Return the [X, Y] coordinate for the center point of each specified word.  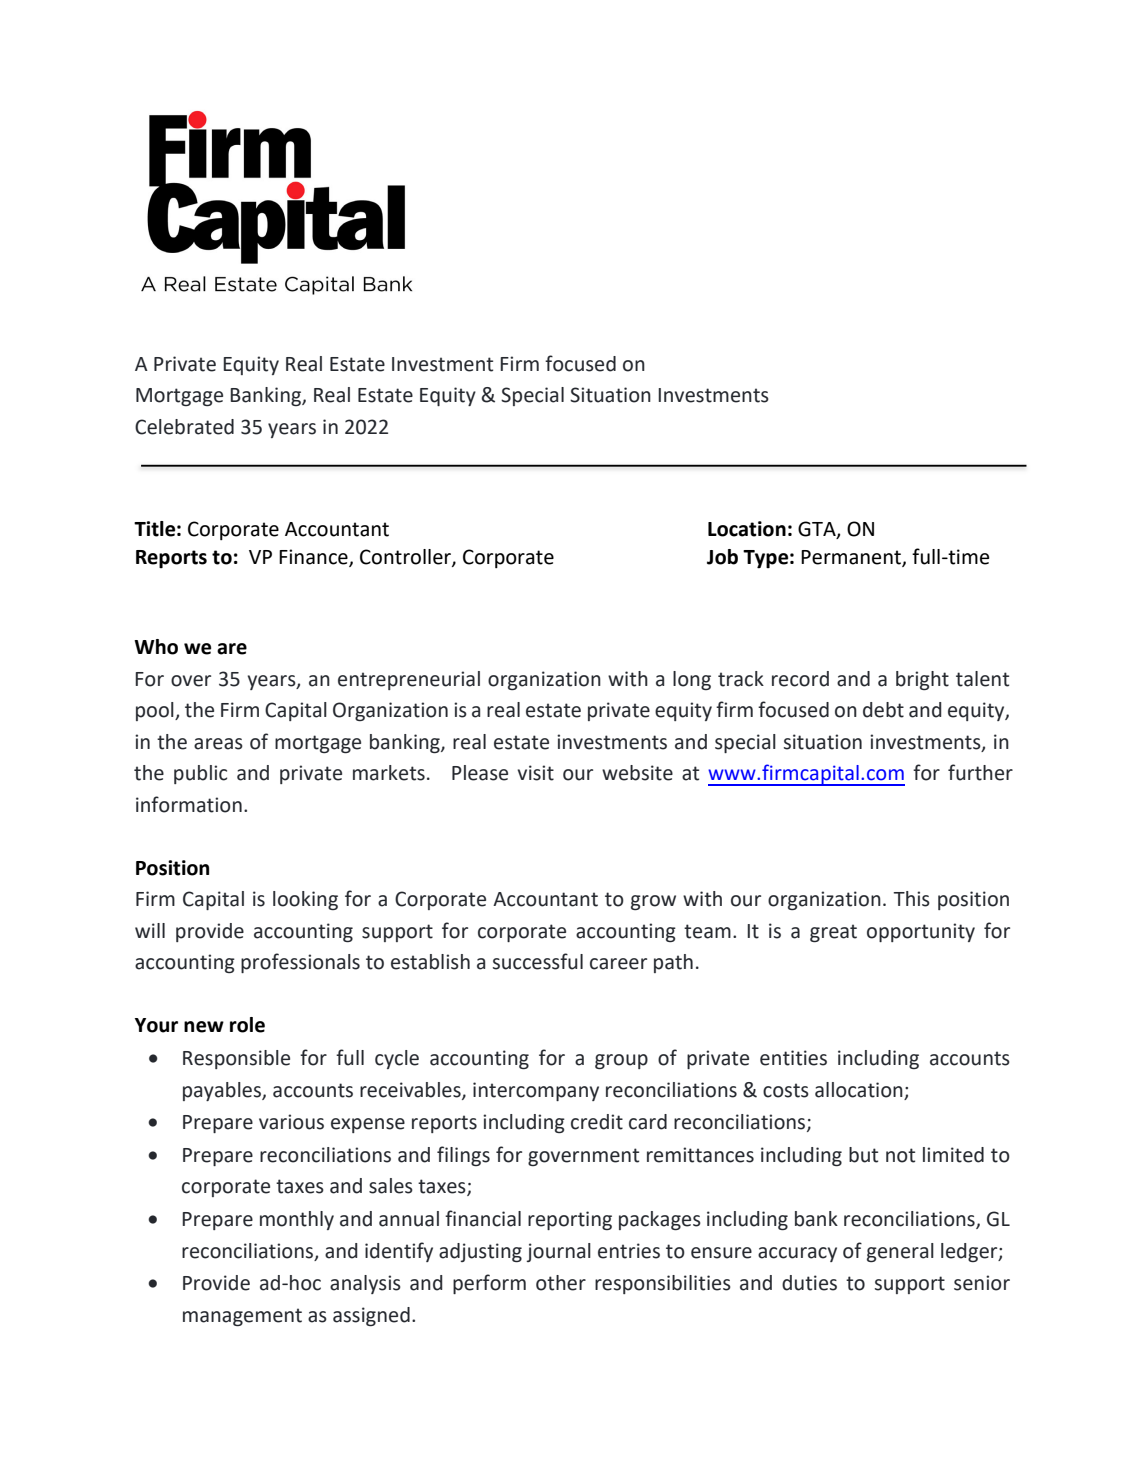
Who [156, 647]
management [242, 1317]
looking [305, 900]
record [800, 679]
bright [922, 680]
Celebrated [184, 427]
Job [722, 557]
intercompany [536, 1091]
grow [653, 902]
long [692, 680]
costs [786, 1090]
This [911, 899]
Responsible [236, 1059]
